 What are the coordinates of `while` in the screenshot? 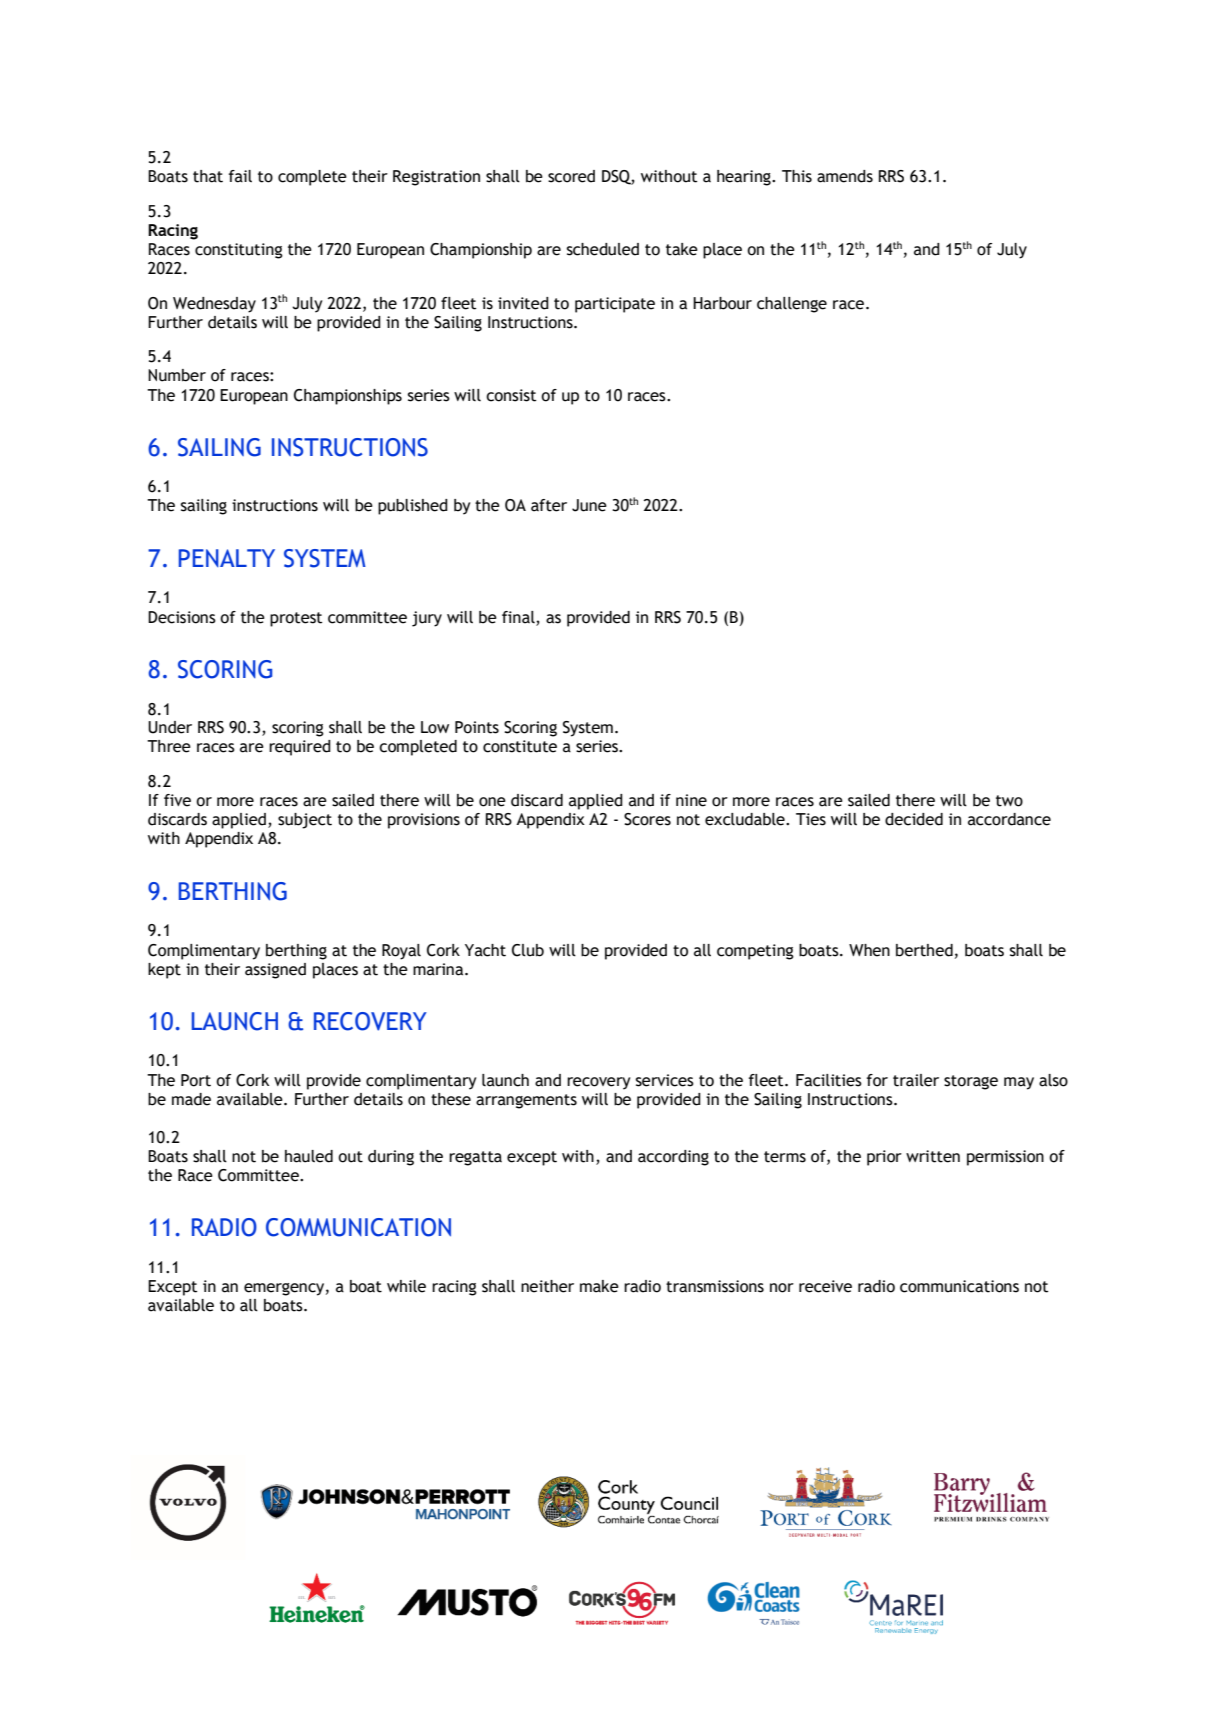 It's located at (406, 1286).
